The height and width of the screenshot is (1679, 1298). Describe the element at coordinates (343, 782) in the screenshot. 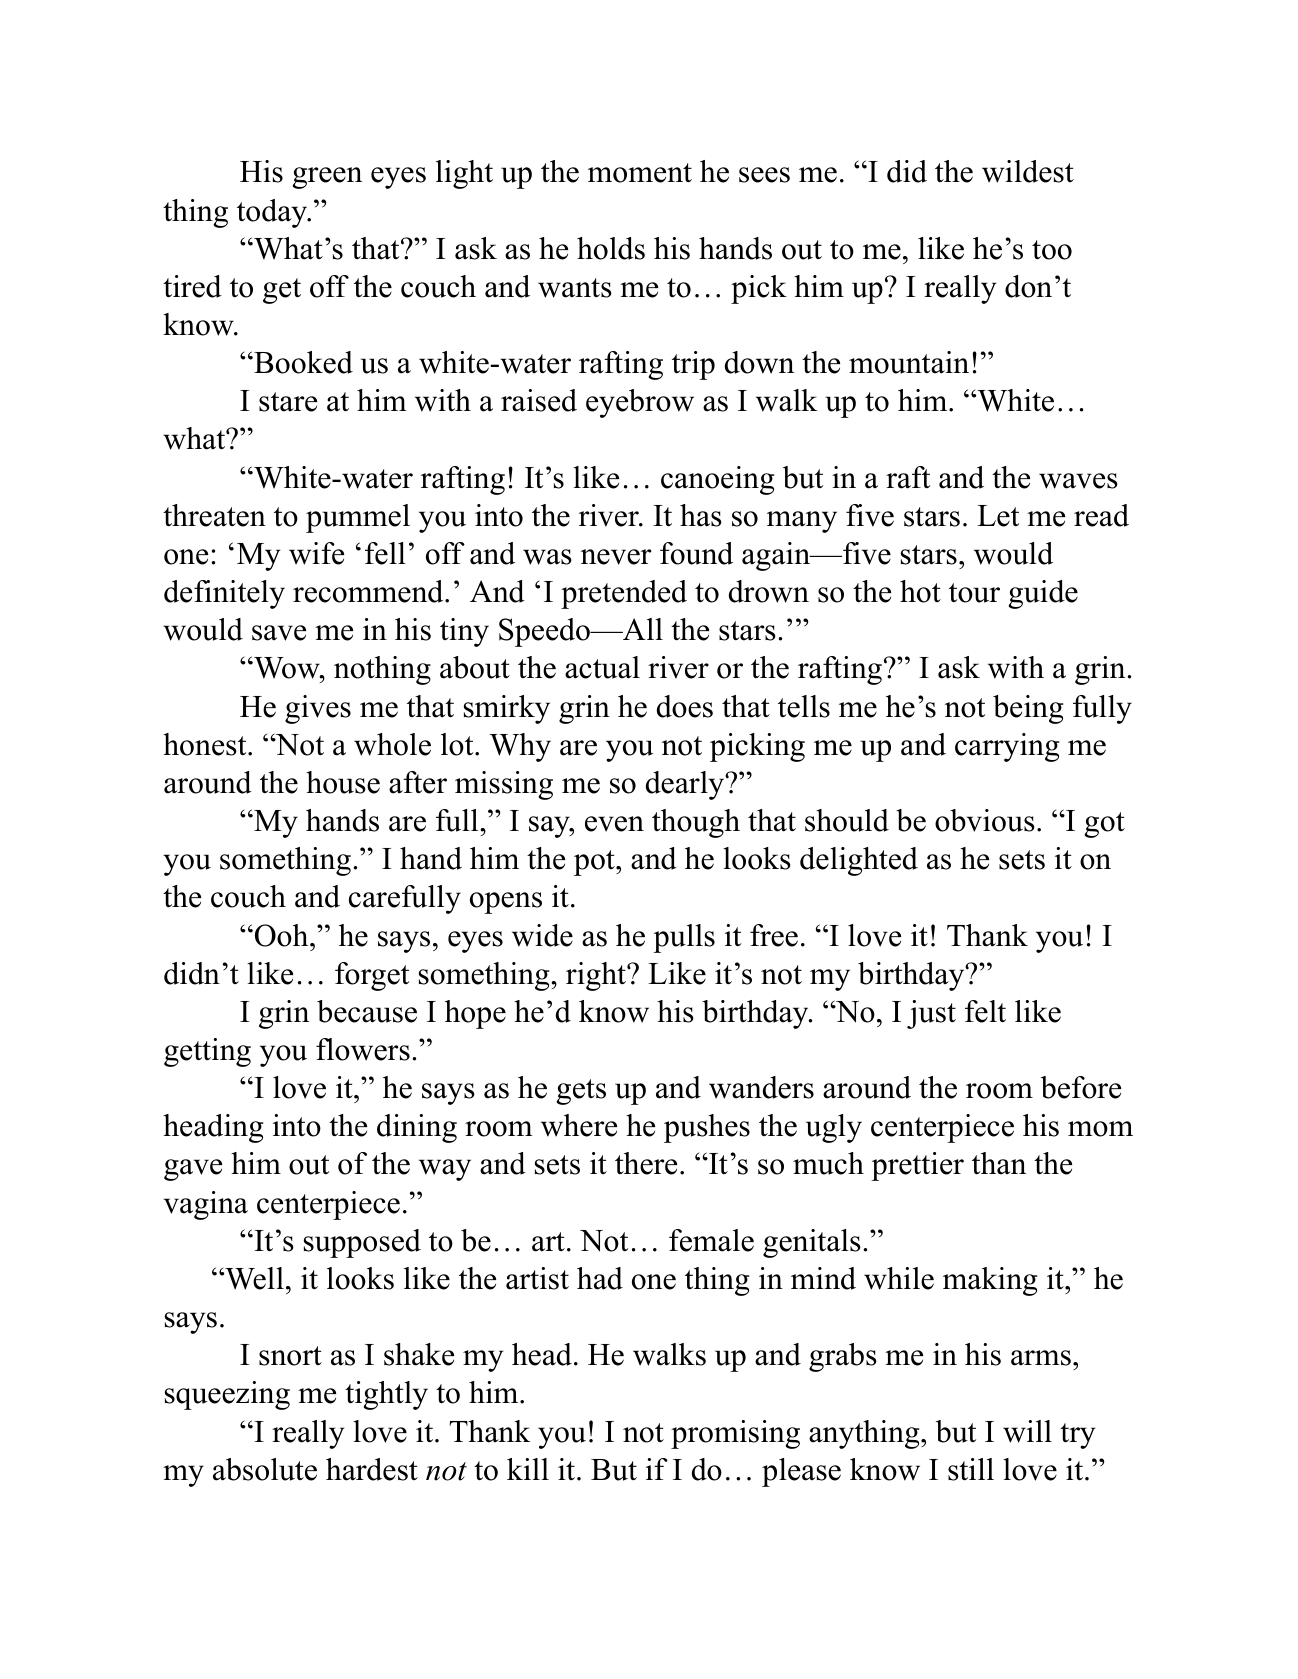

I see `house` at that location.
